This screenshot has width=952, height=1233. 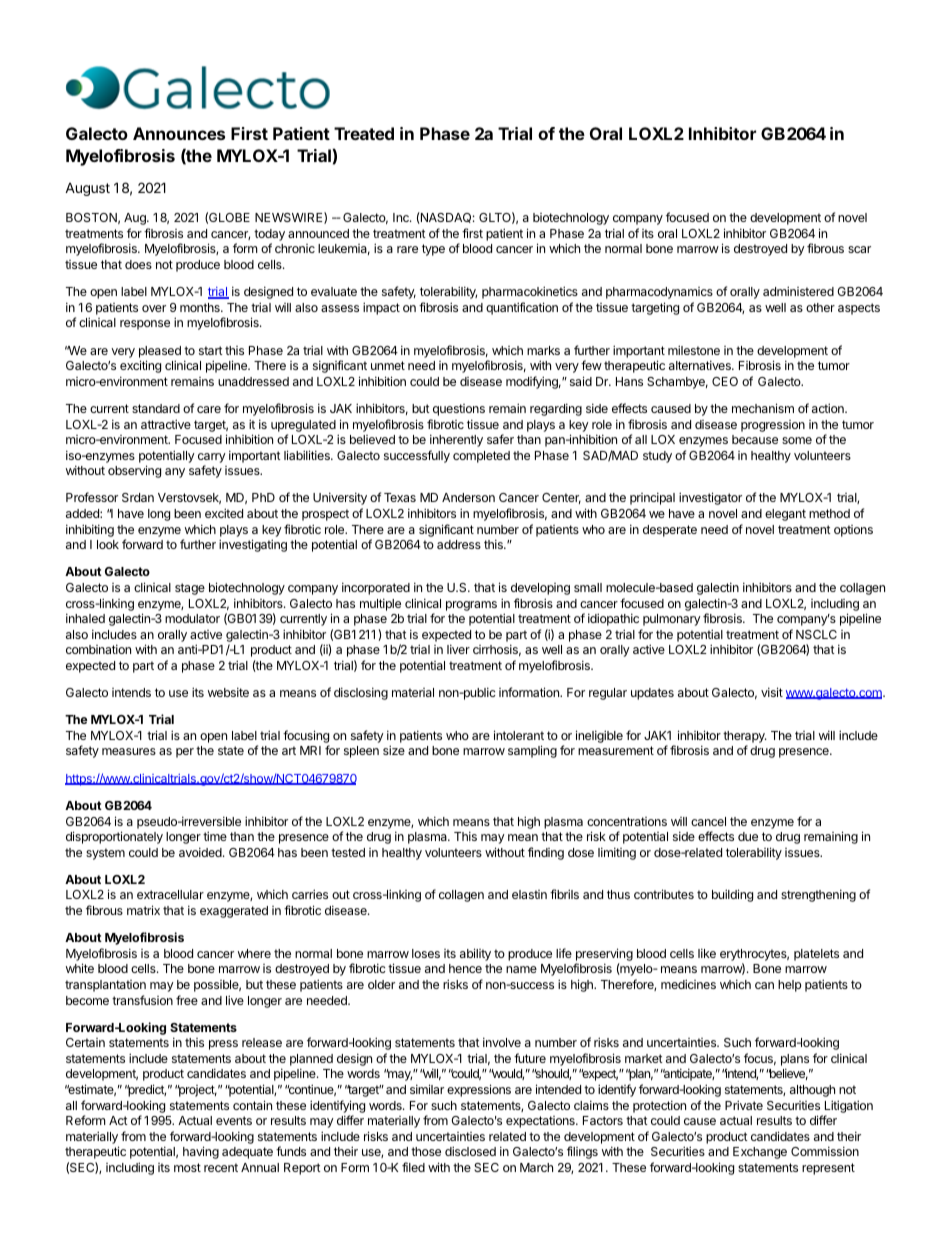 What do you see at coordinates (745, 738) in the screenshot?
I see `therapy` at bounding box center [745, 738].
